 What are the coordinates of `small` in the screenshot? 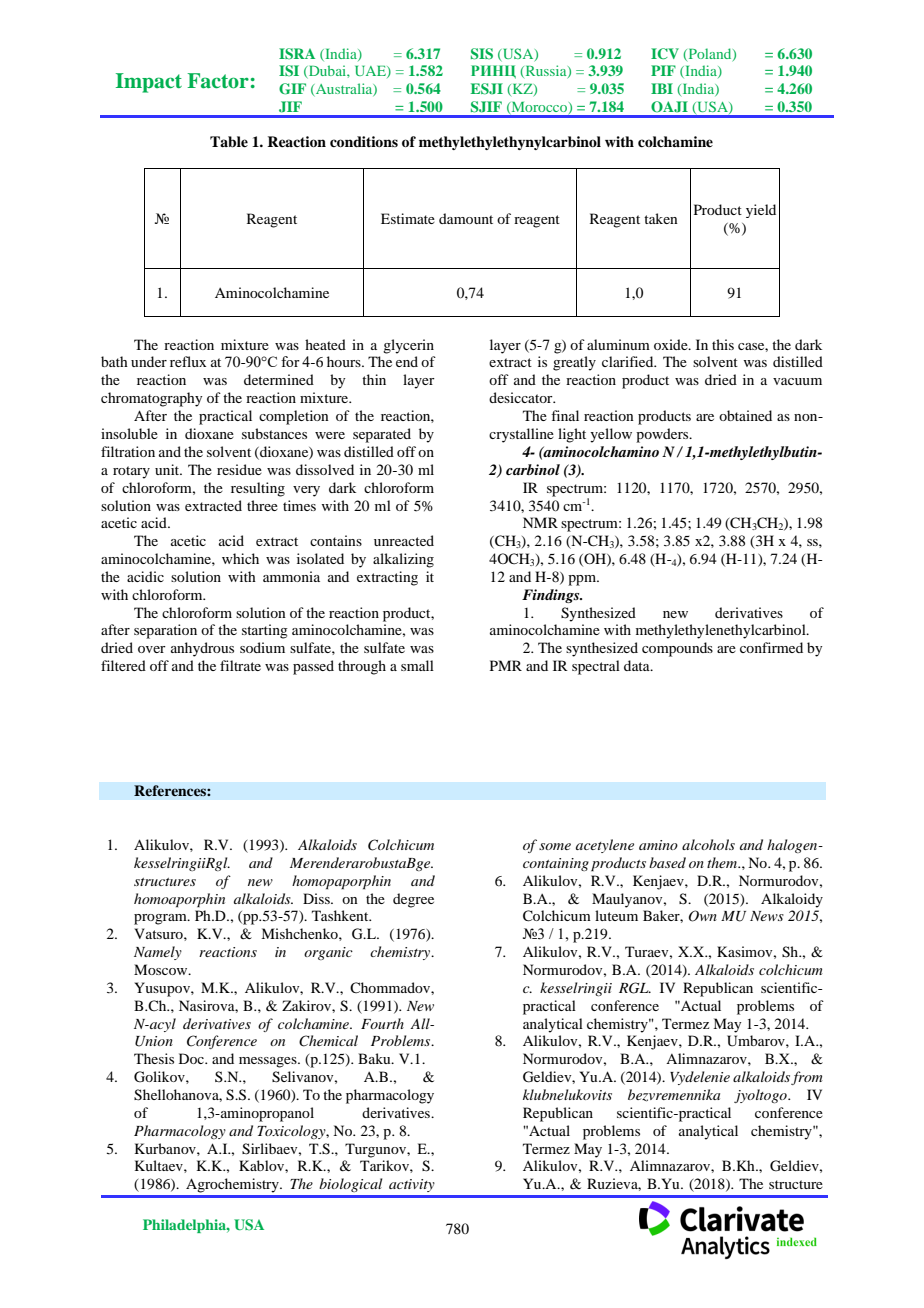 It's located at (417, 665).
